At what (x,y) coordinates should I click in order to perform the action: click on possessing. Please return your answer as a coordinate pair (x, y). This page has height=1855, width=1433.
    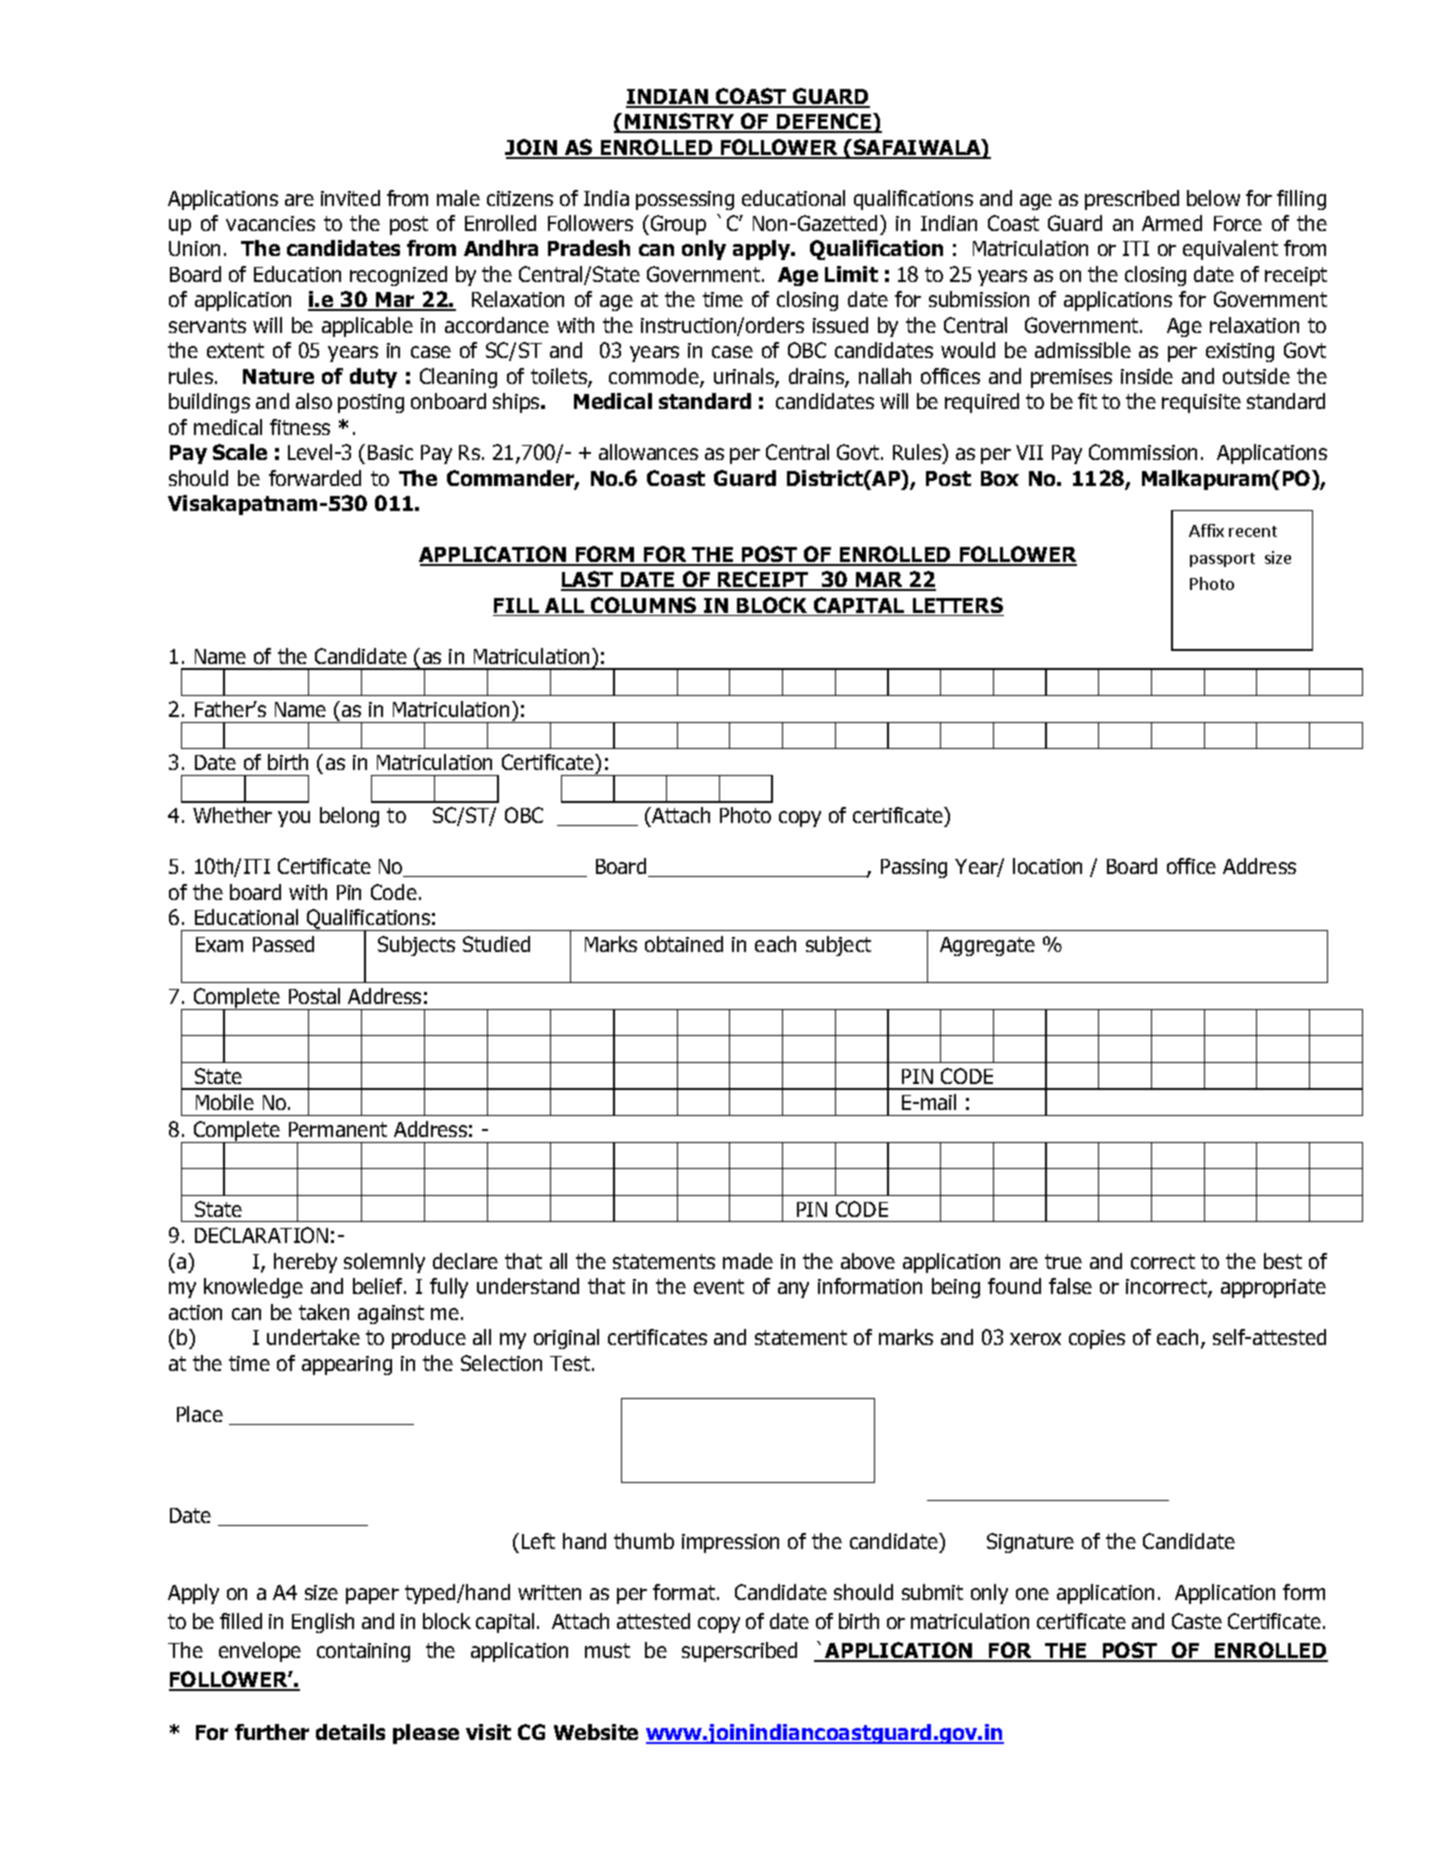
    Looking at the image, I should click on (685, 200).
